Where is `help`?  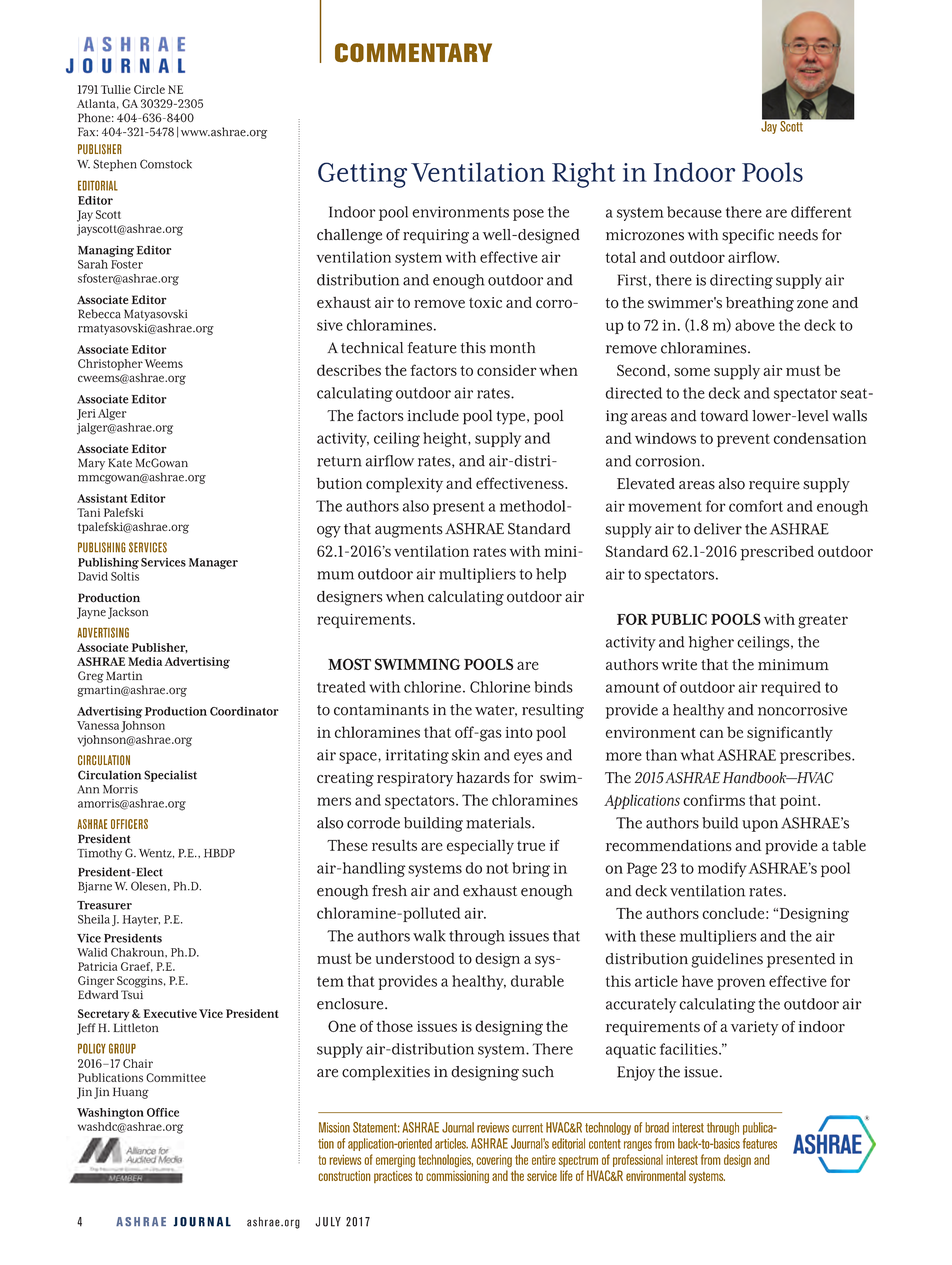 help is located at coordinates (551, 575).
